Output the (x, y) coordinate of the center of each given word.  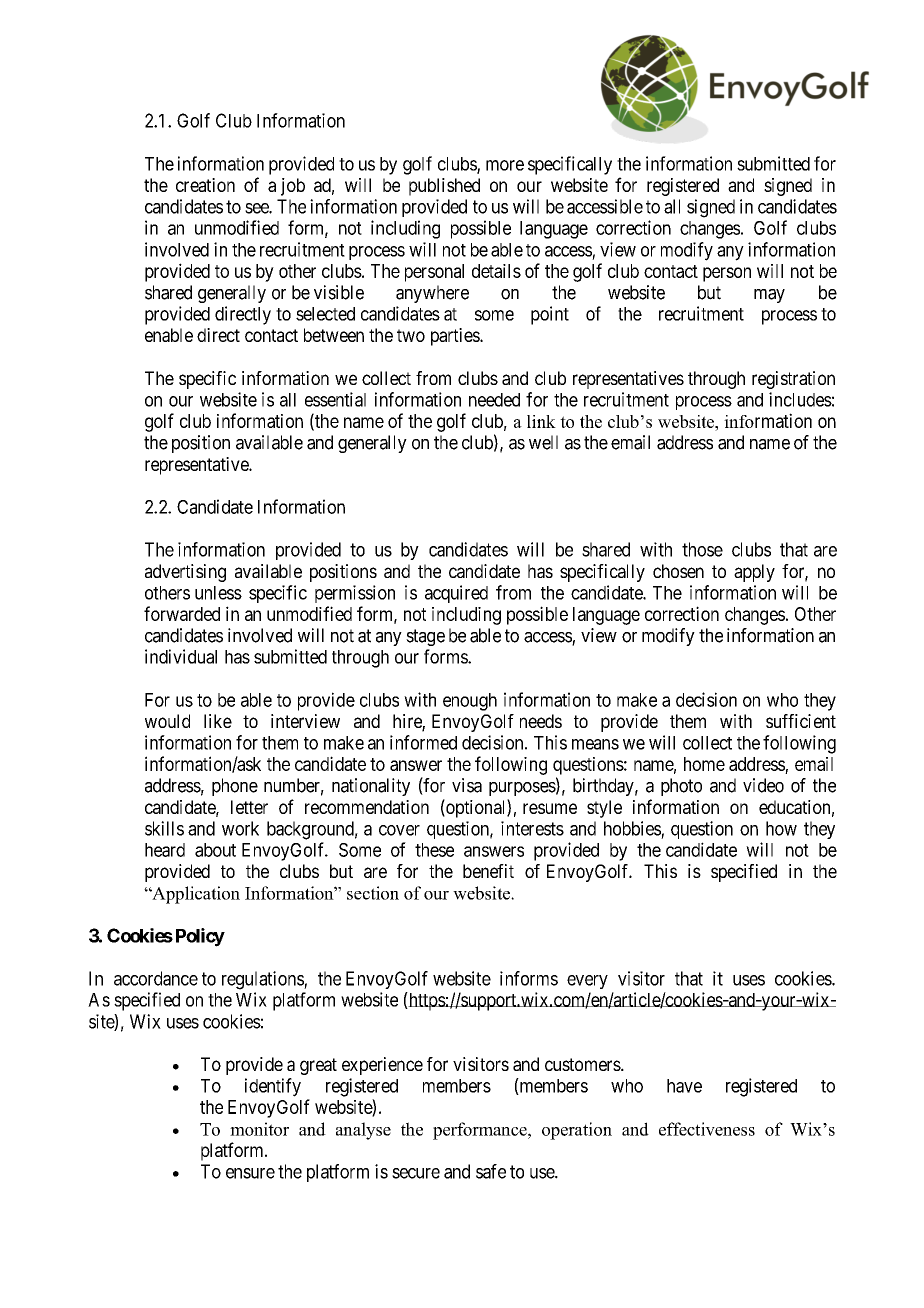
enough (470, 702)
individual (181, 656)
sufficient (801, 721)
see (257, 208)
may (769, 296)
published (444, 187)
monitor (259, 1129)
